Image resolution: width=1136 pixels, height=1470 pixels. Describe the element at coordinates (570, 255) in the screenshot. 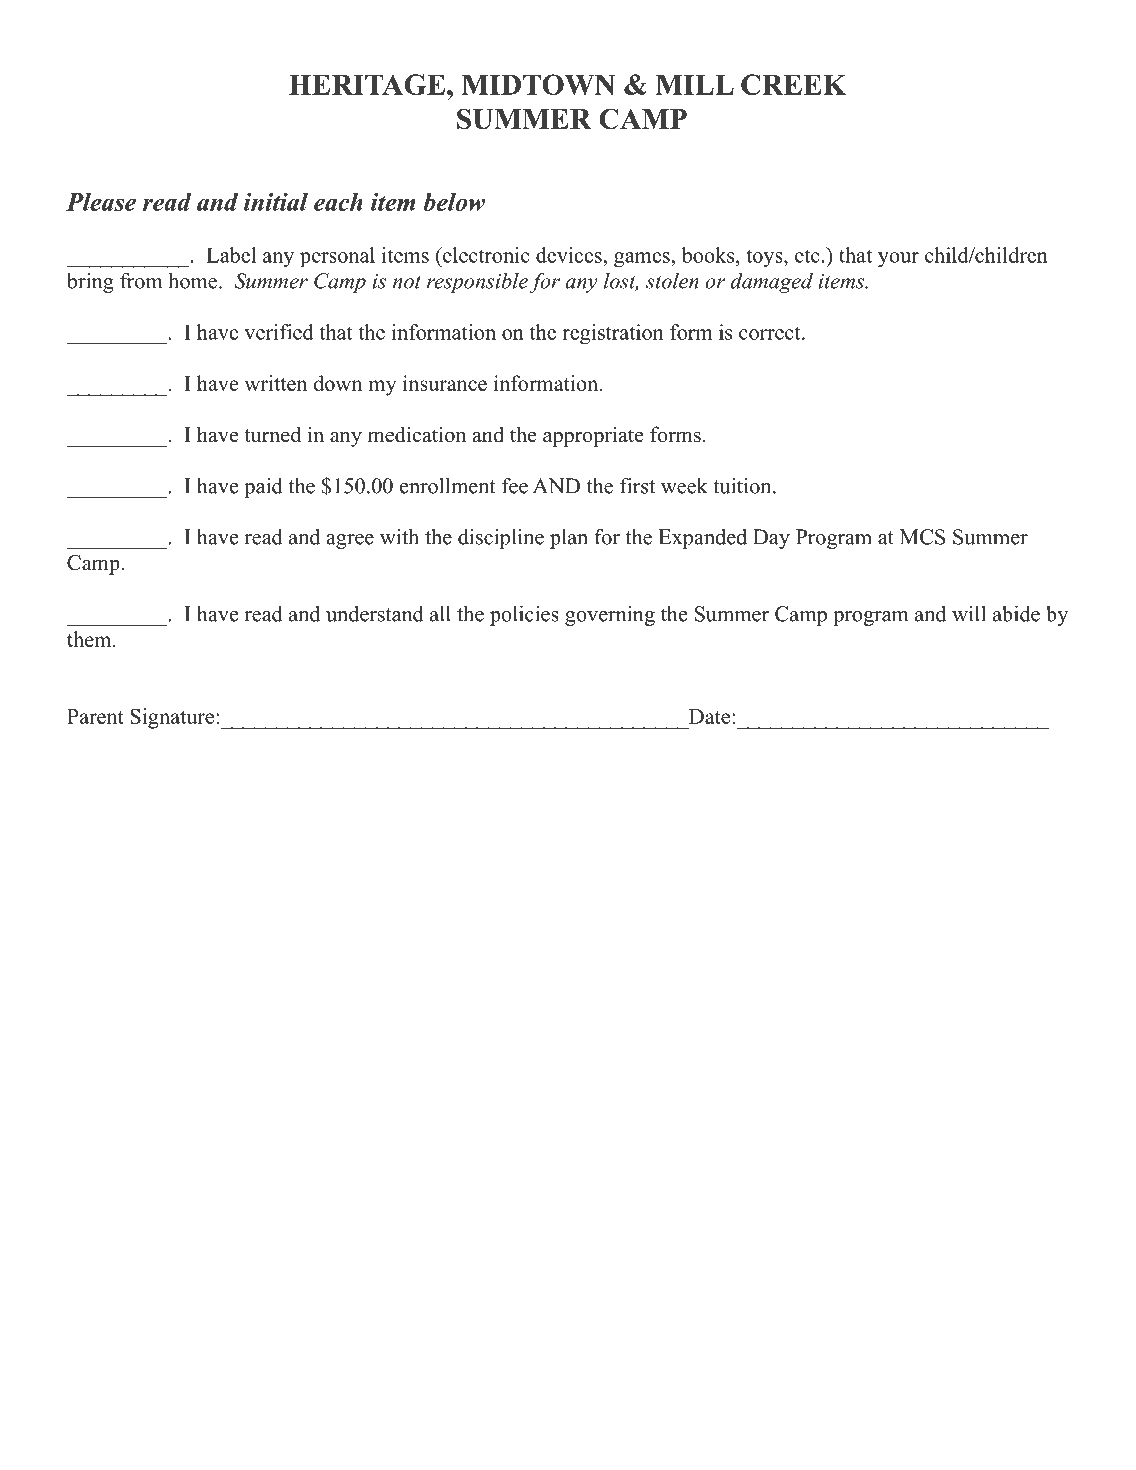

I see `devices` at that location.
